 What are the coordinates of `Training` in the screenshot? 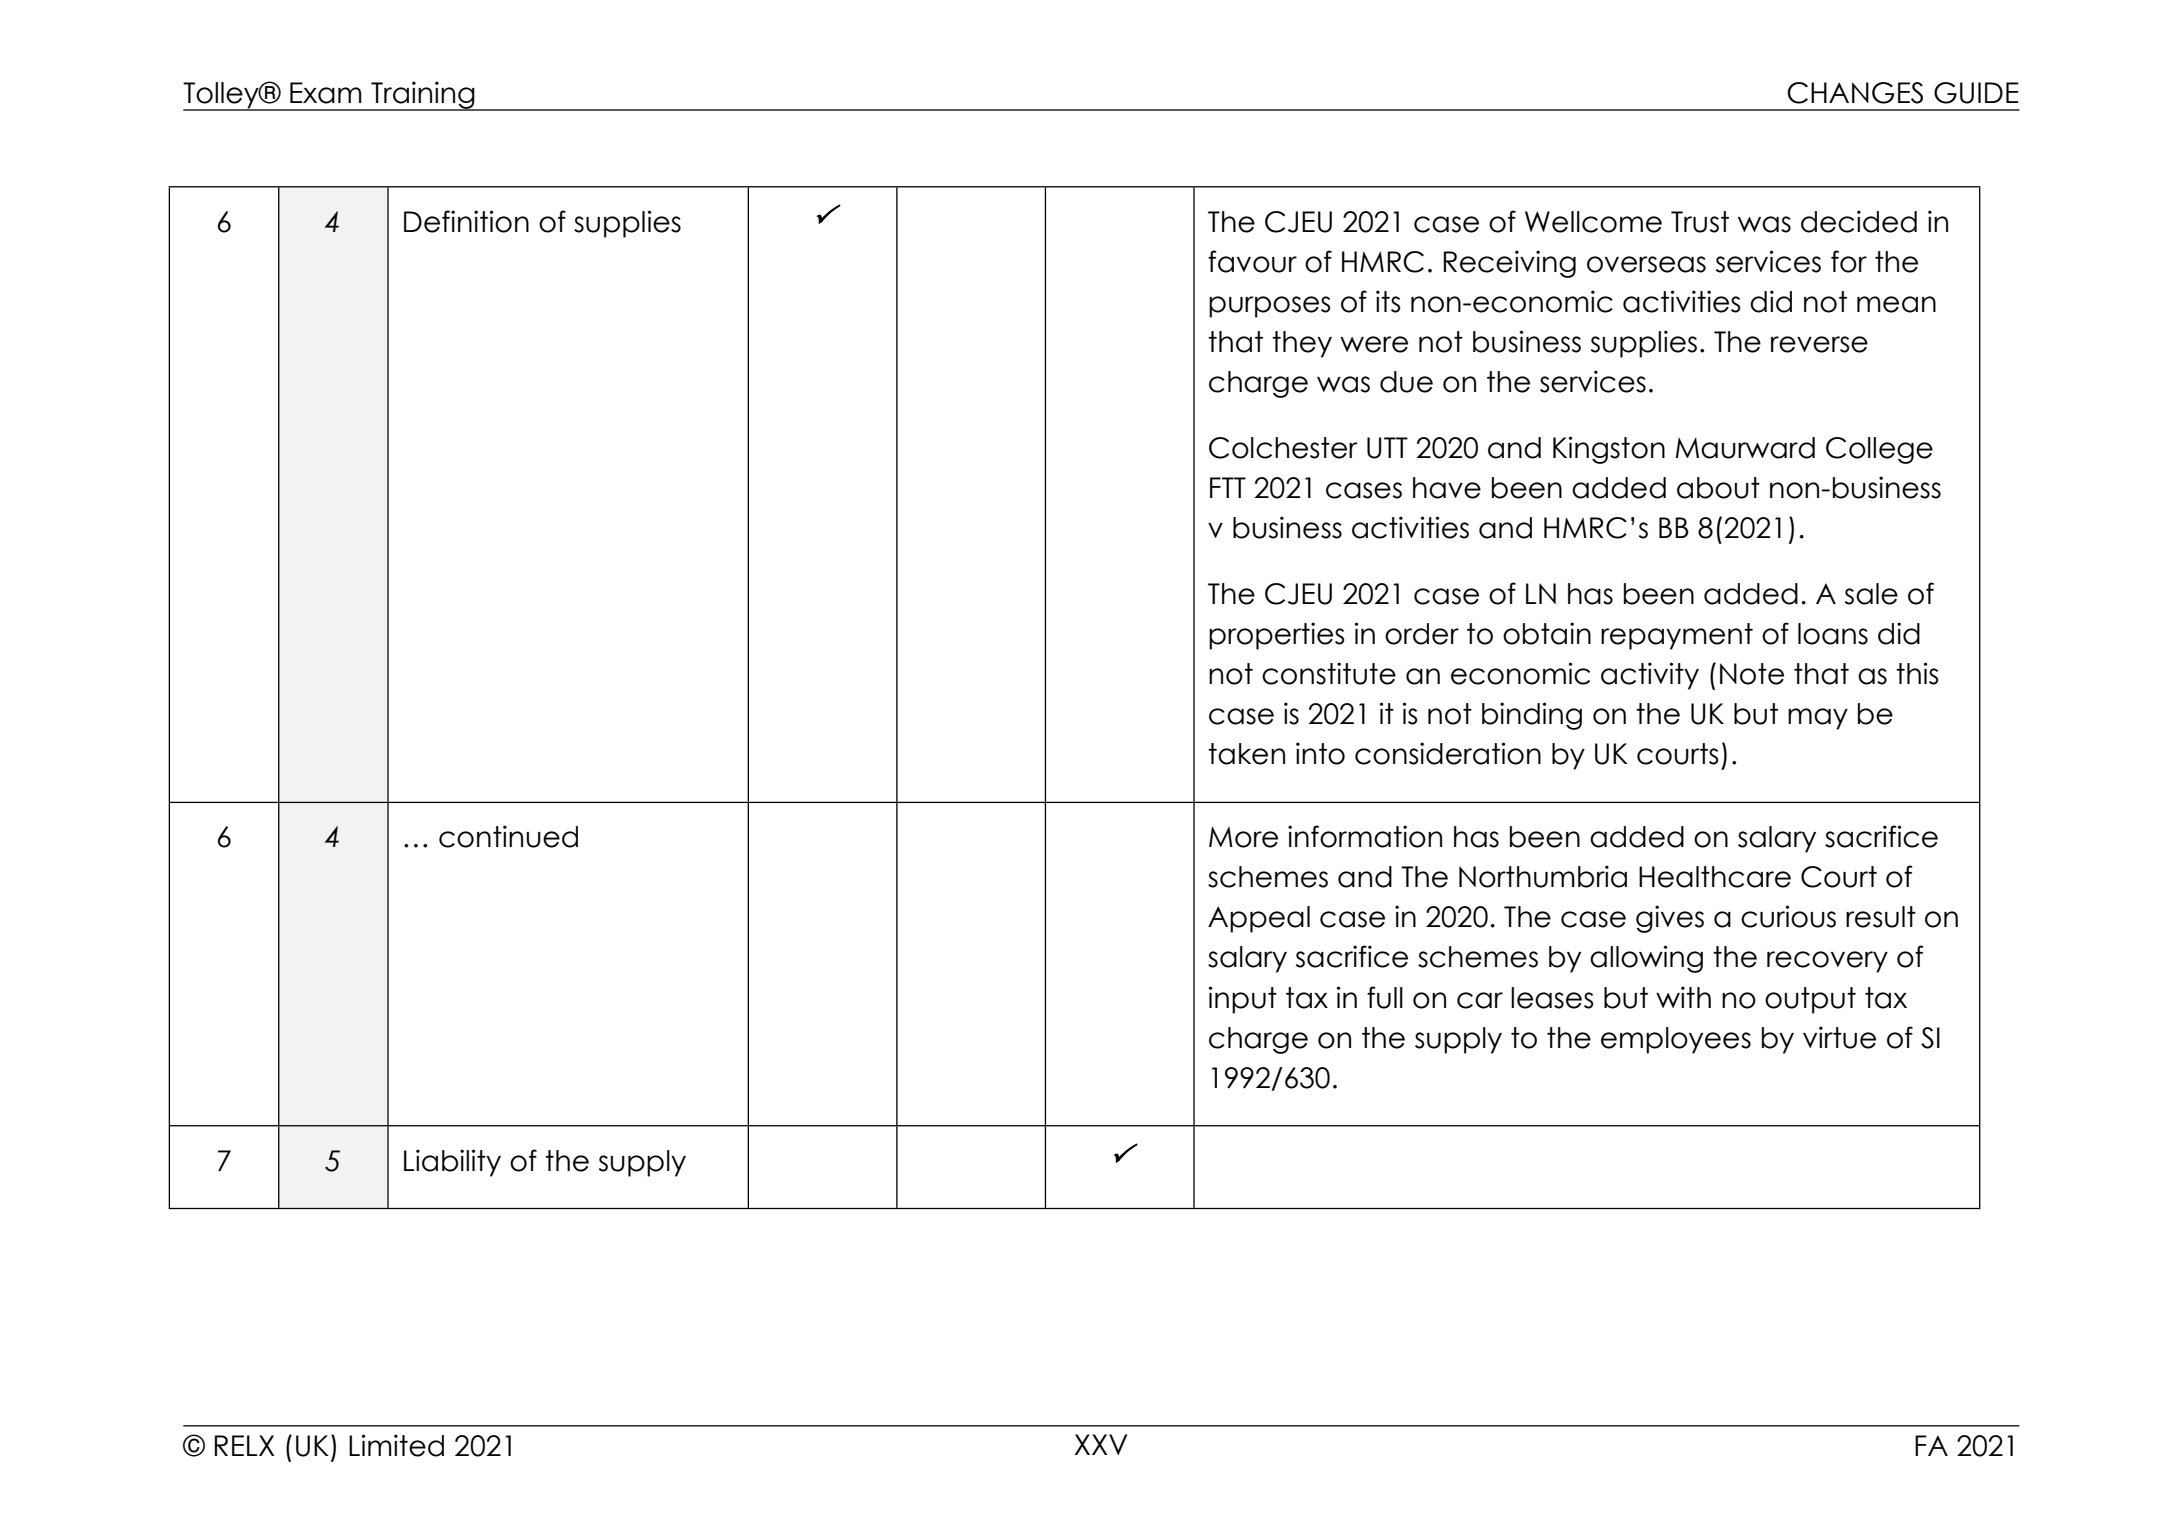 It's located at (423, 96).
